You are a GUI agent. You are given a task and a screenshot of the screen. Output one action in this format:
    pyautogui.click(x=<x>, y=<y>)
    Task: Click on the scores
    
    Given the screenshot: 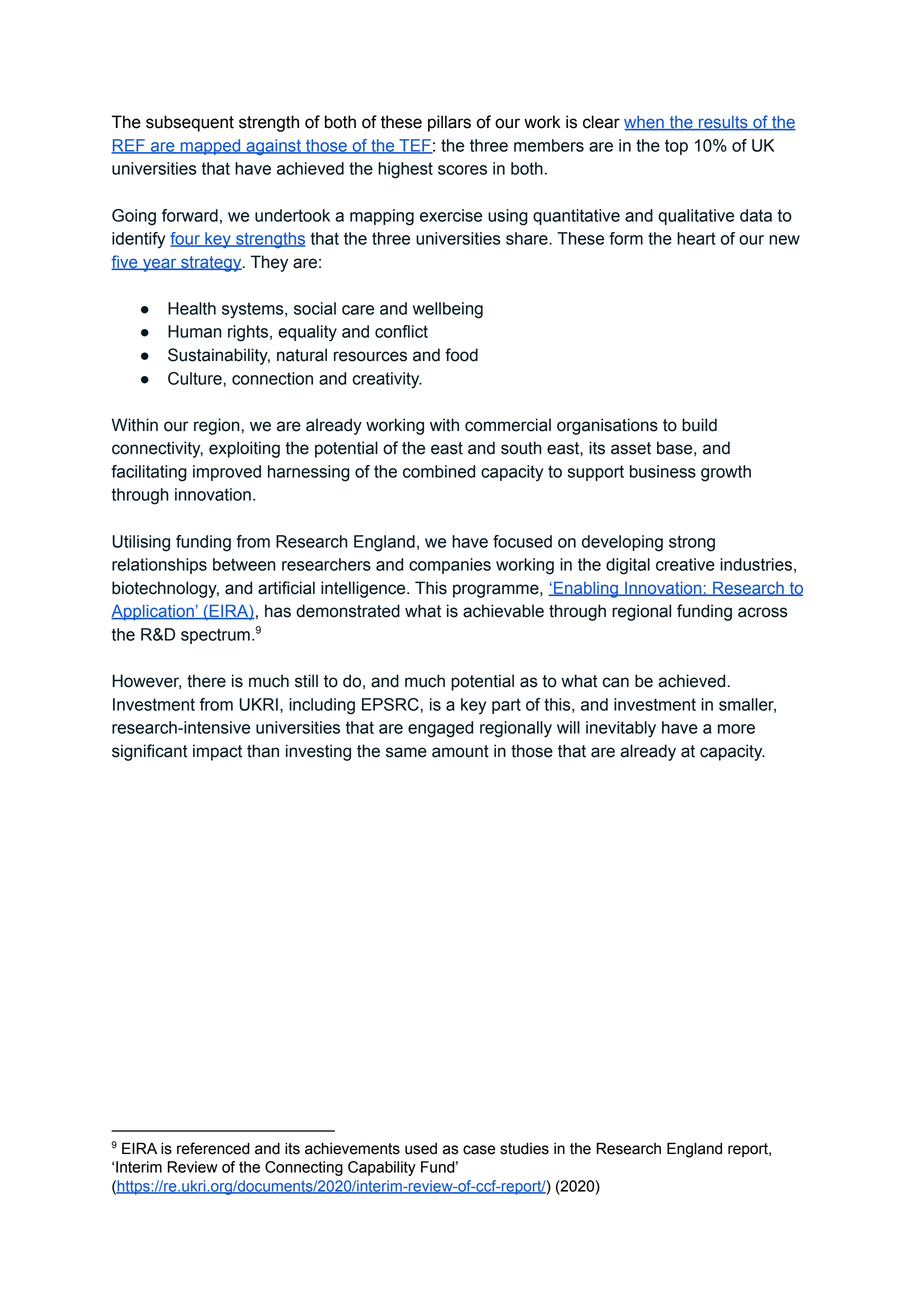 What is the action you would take?
    pyautogui.click(x=462, y=170)
